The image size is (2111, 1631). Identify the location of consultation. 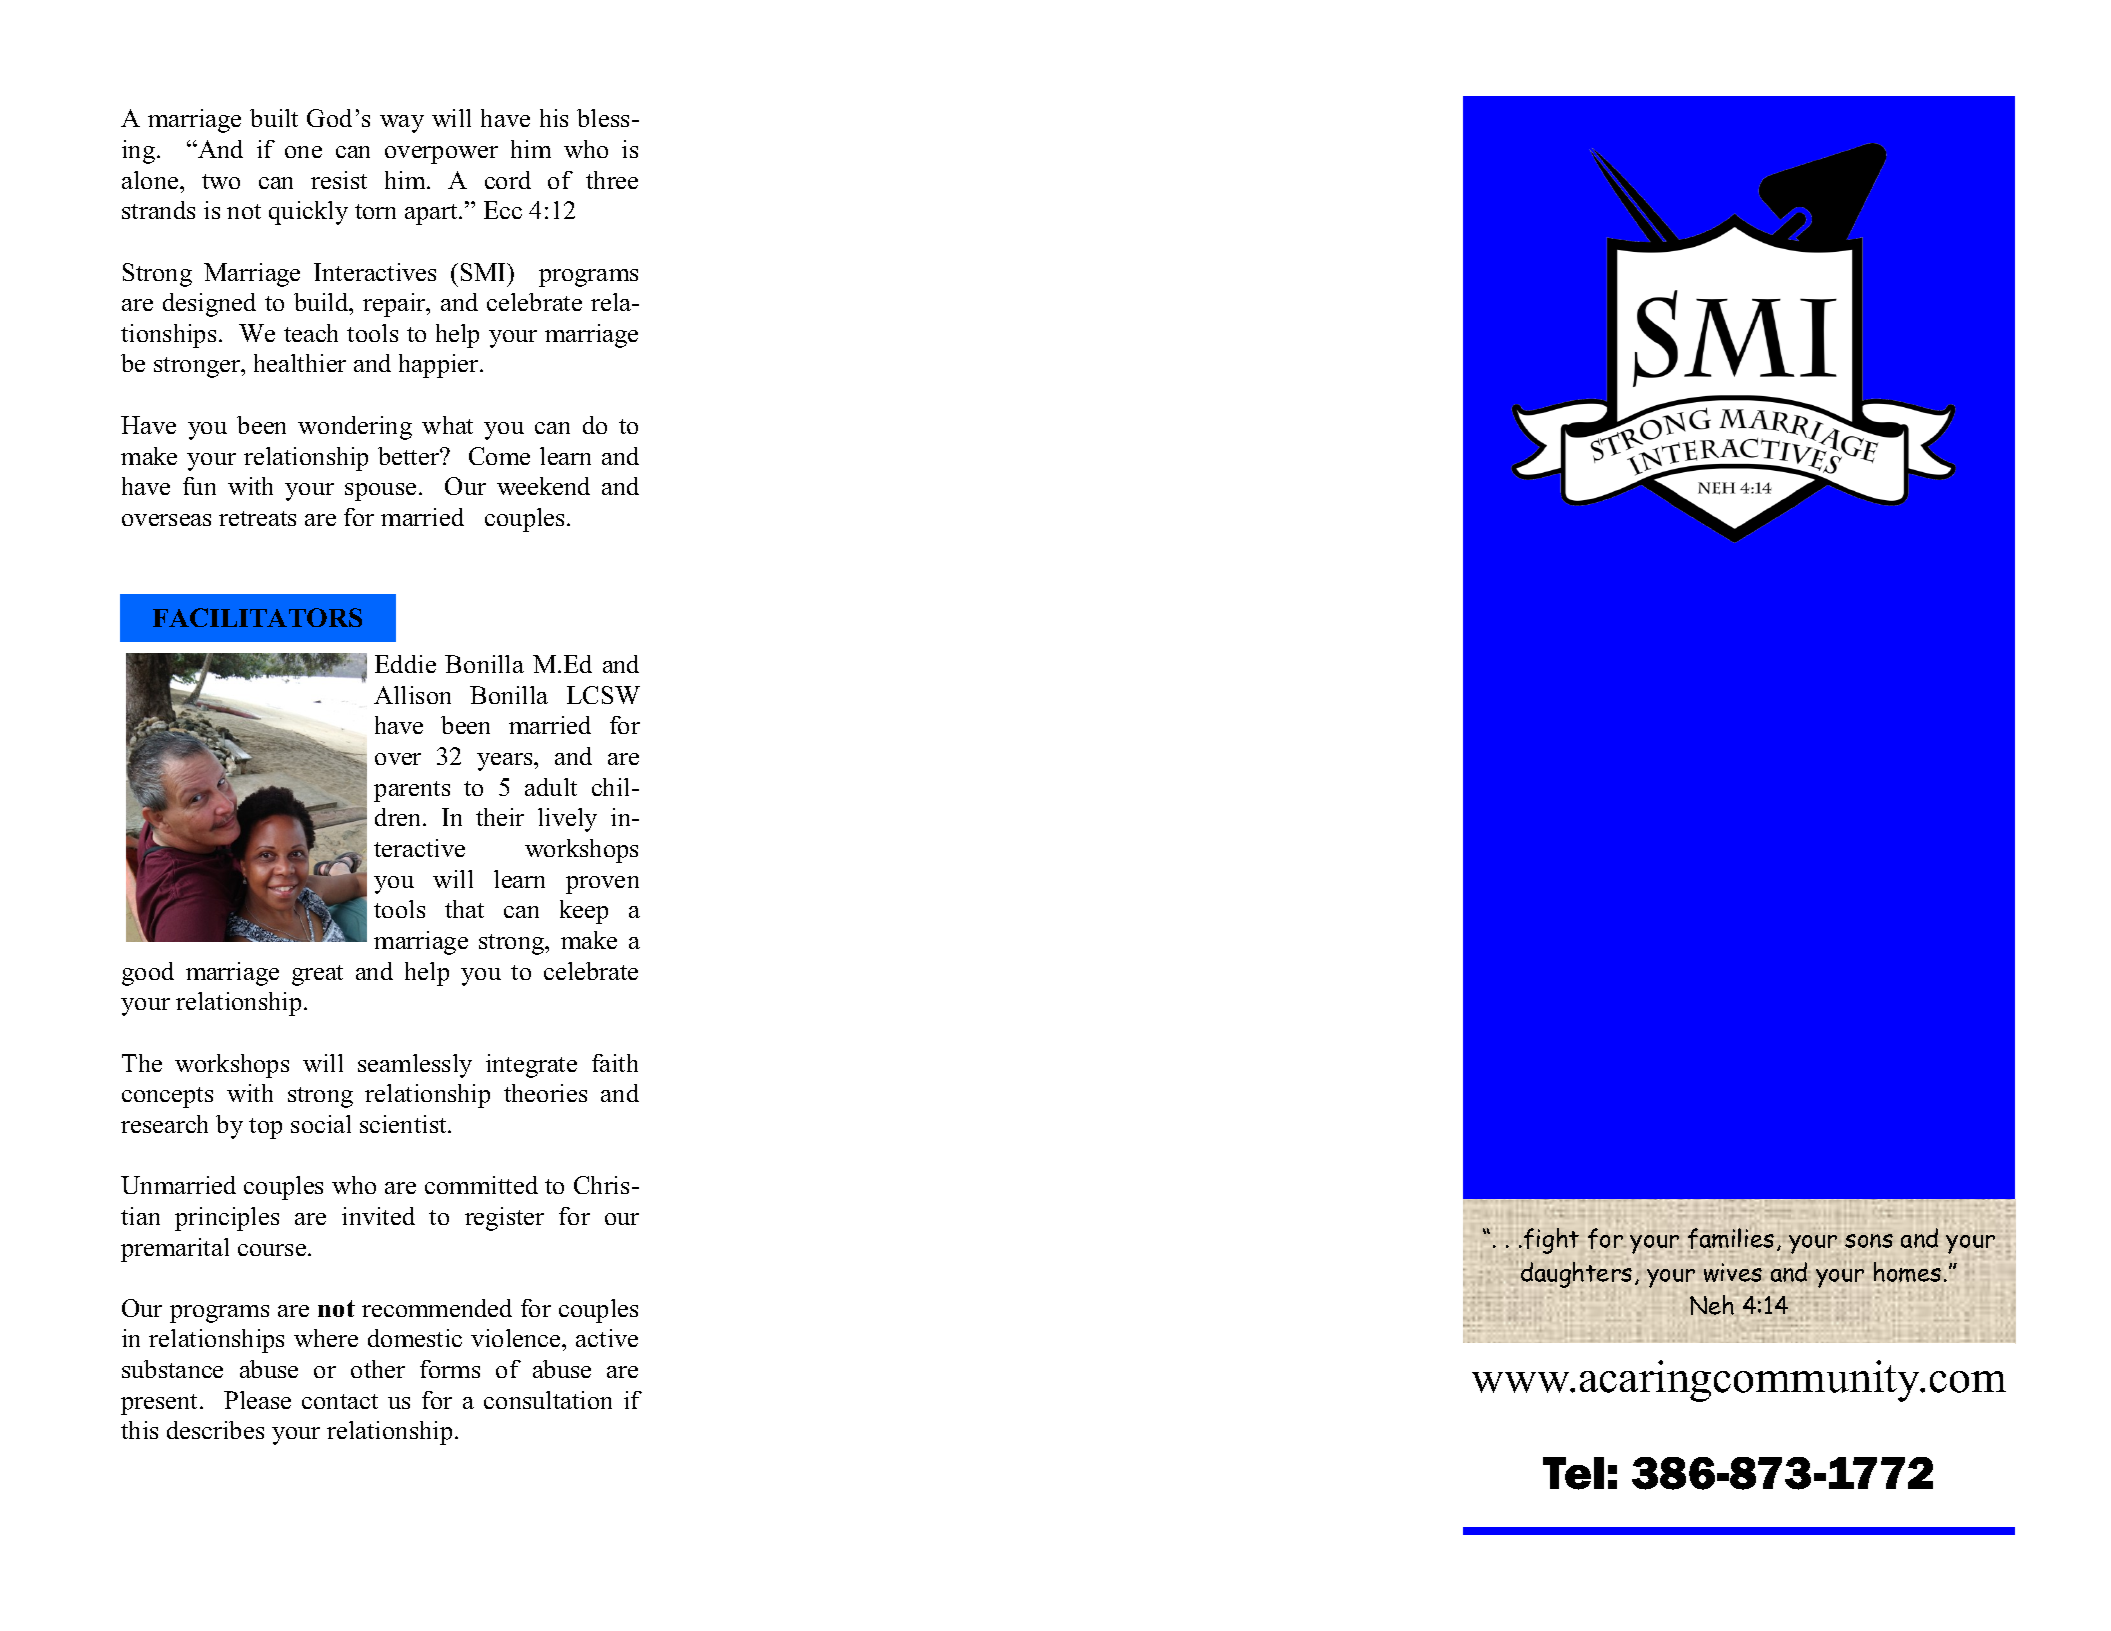
(548, 1400).
